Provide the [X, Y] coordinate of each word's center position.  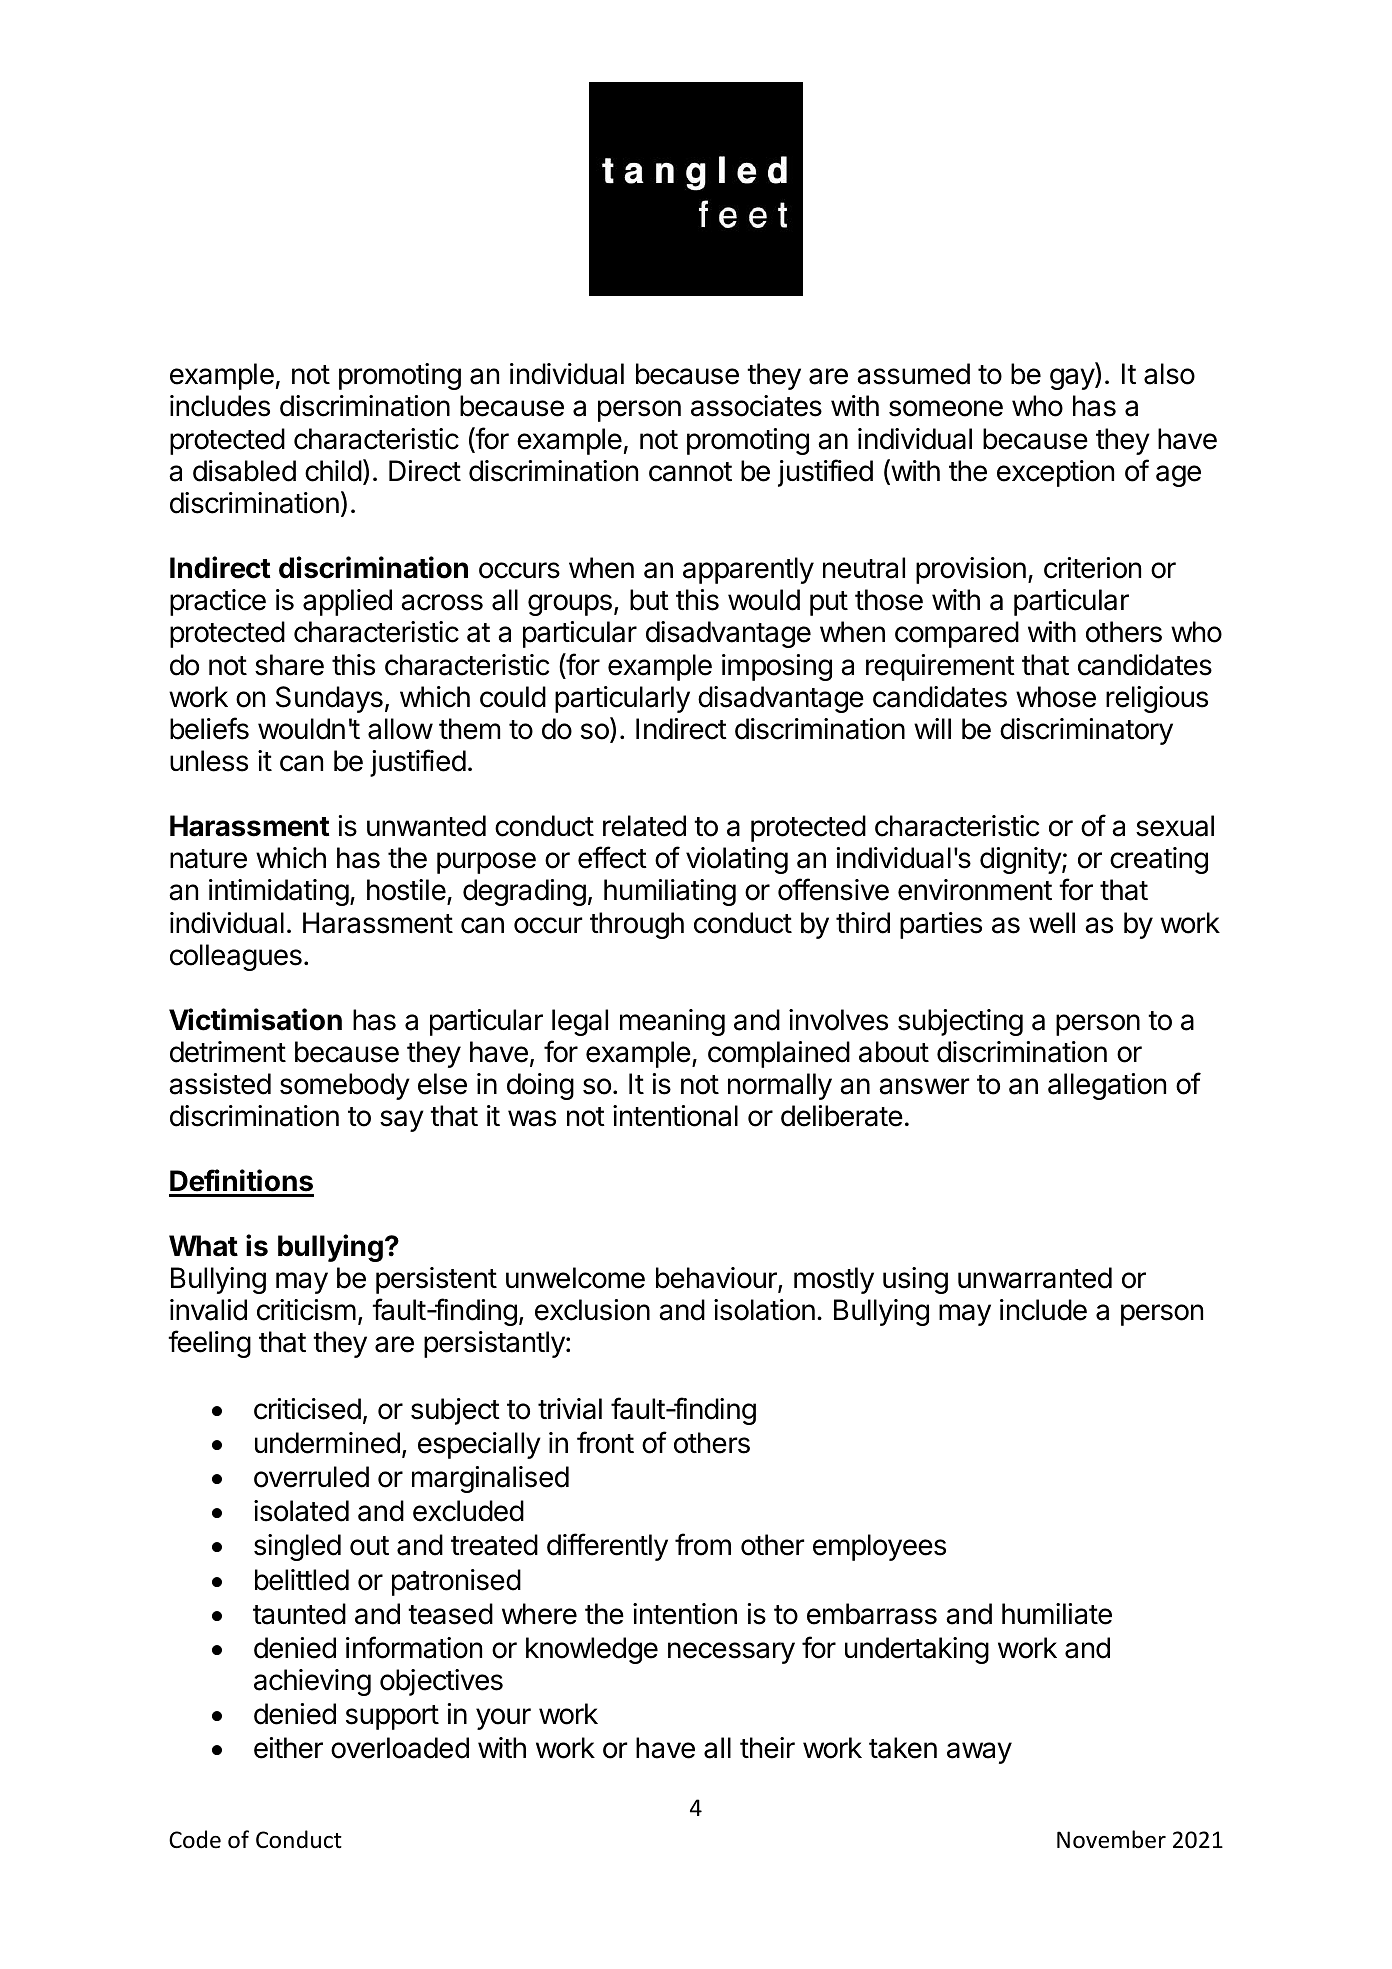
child [333, 471]
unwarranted [1035, 1278]
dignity [1021, 860]
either [288, 1748]
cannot [690, 472]
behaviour [717, 1279]
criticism [306, 1310]
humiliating [670, 892]
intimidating [279, 892]
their [767, 1748]
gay [1073, 379]
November [1111, 1839]
